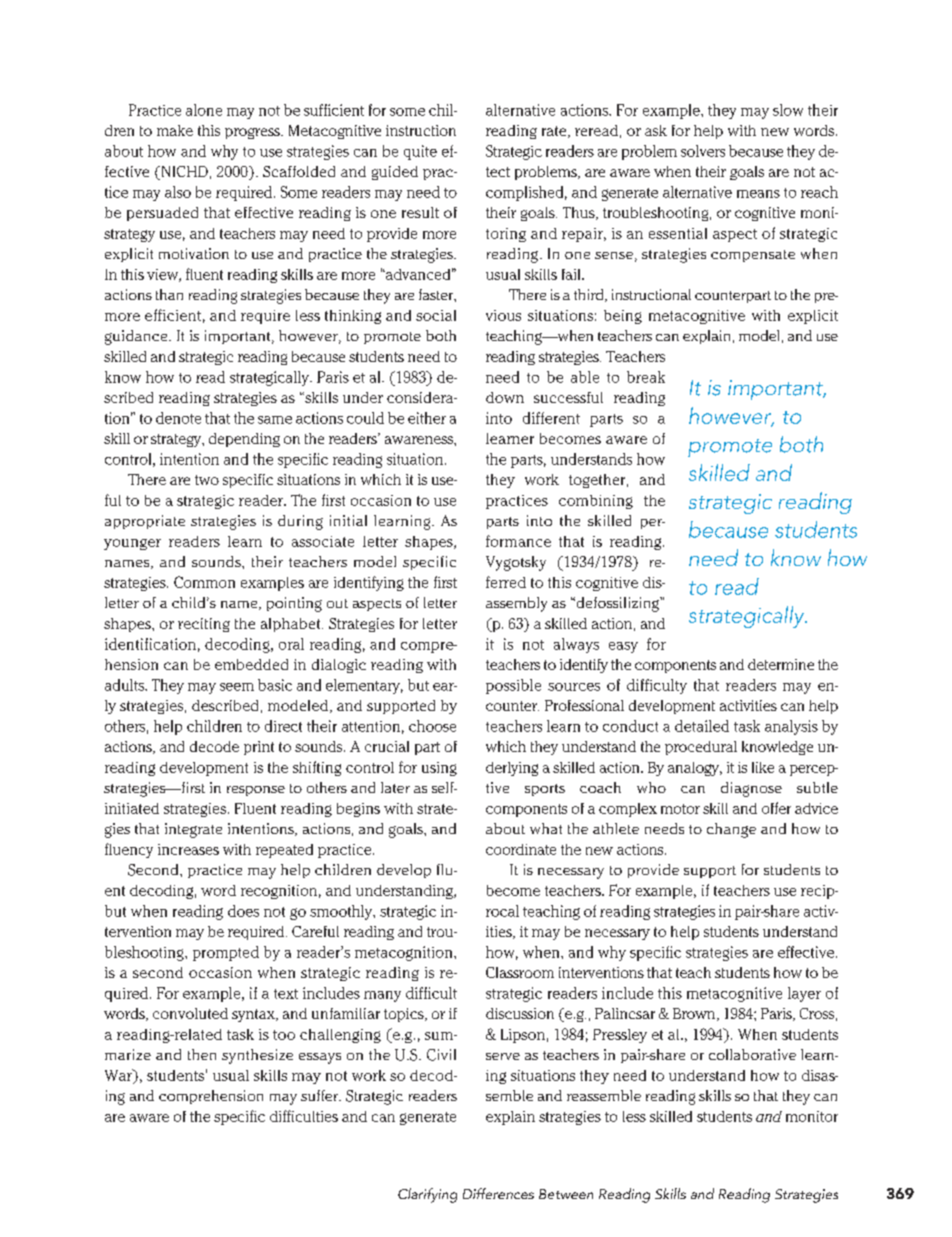 Image resolution: width=952 pixels, height=1237 pixels. Describe the element at coordinates (703, 151) in the document. I see `solvers` at that location.
